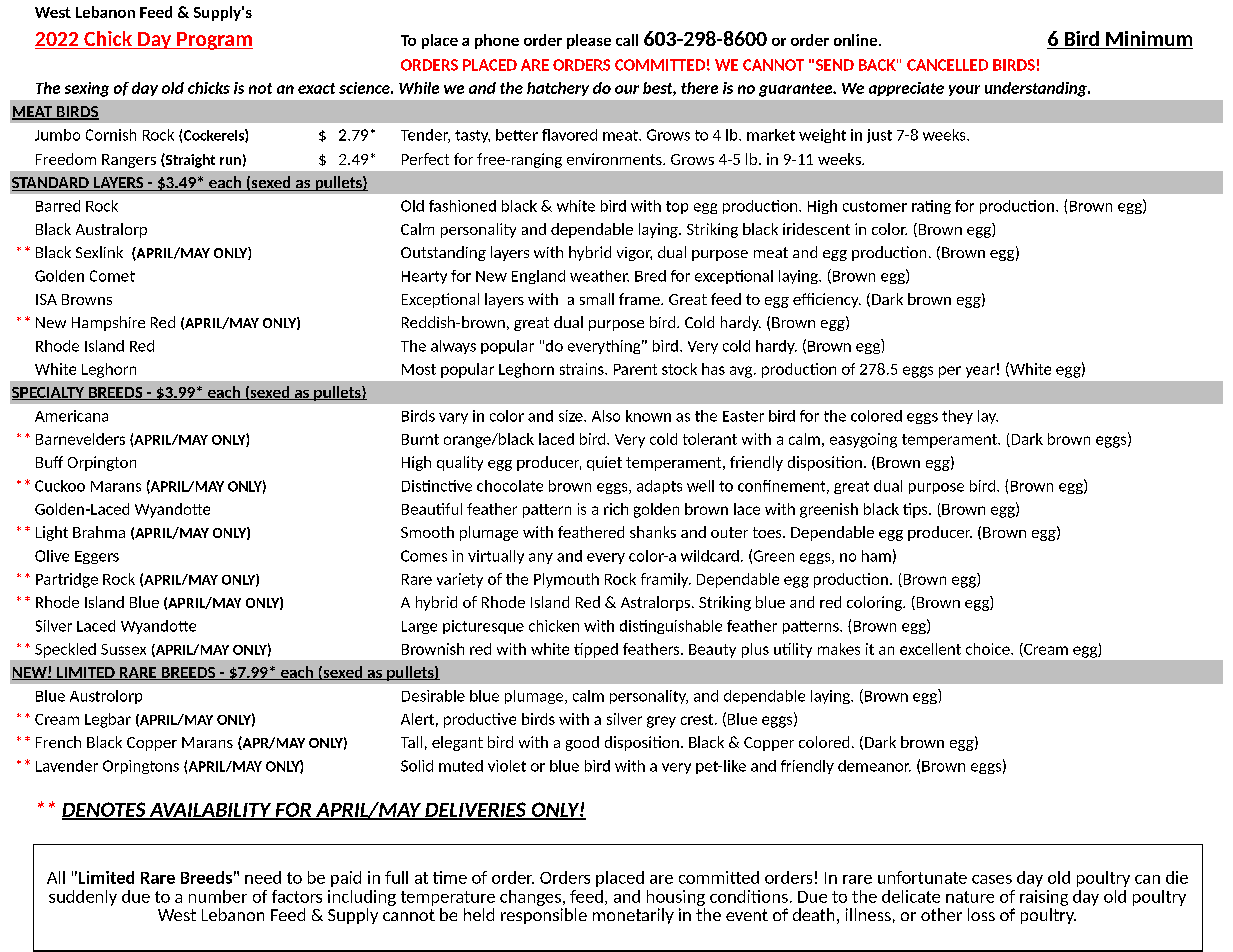 The image size is (1233, 952). Describe the element at coordinates (218, 896) in the screenshot. I see `number` at that location.
